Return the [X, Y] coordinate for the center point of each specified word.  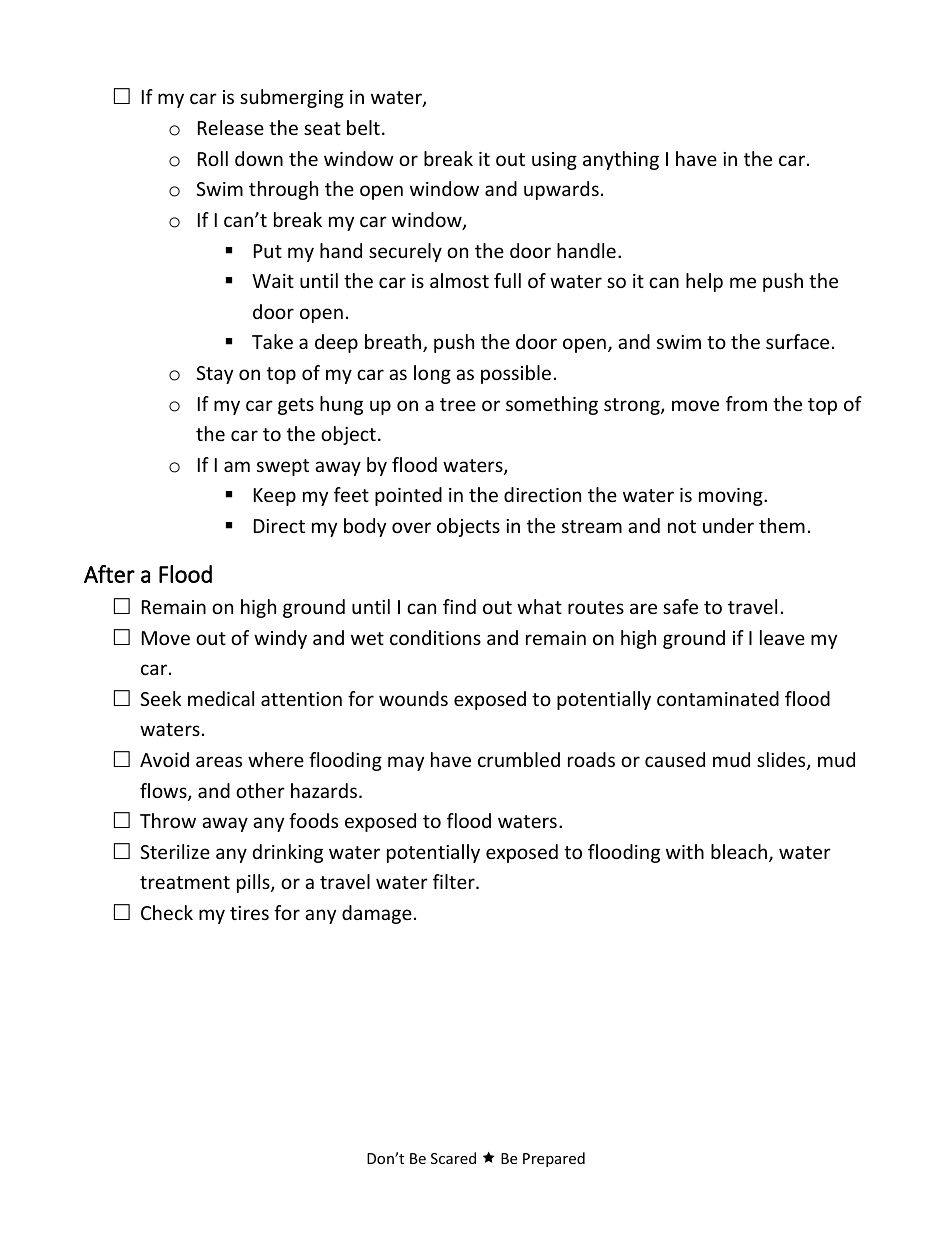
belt [363, 127]
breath [394, 343]
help [704, 282]
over [411, 527]
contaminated [718, 698]
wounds [413, 698]
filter [455, 881]
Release [231, 127]
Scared [453, 1158]
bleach [739, 851]
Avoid [164, 759]
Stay [214, 375]
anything [621, 160]
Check [167, 912]
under [728, 525]
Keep [275, 497]
